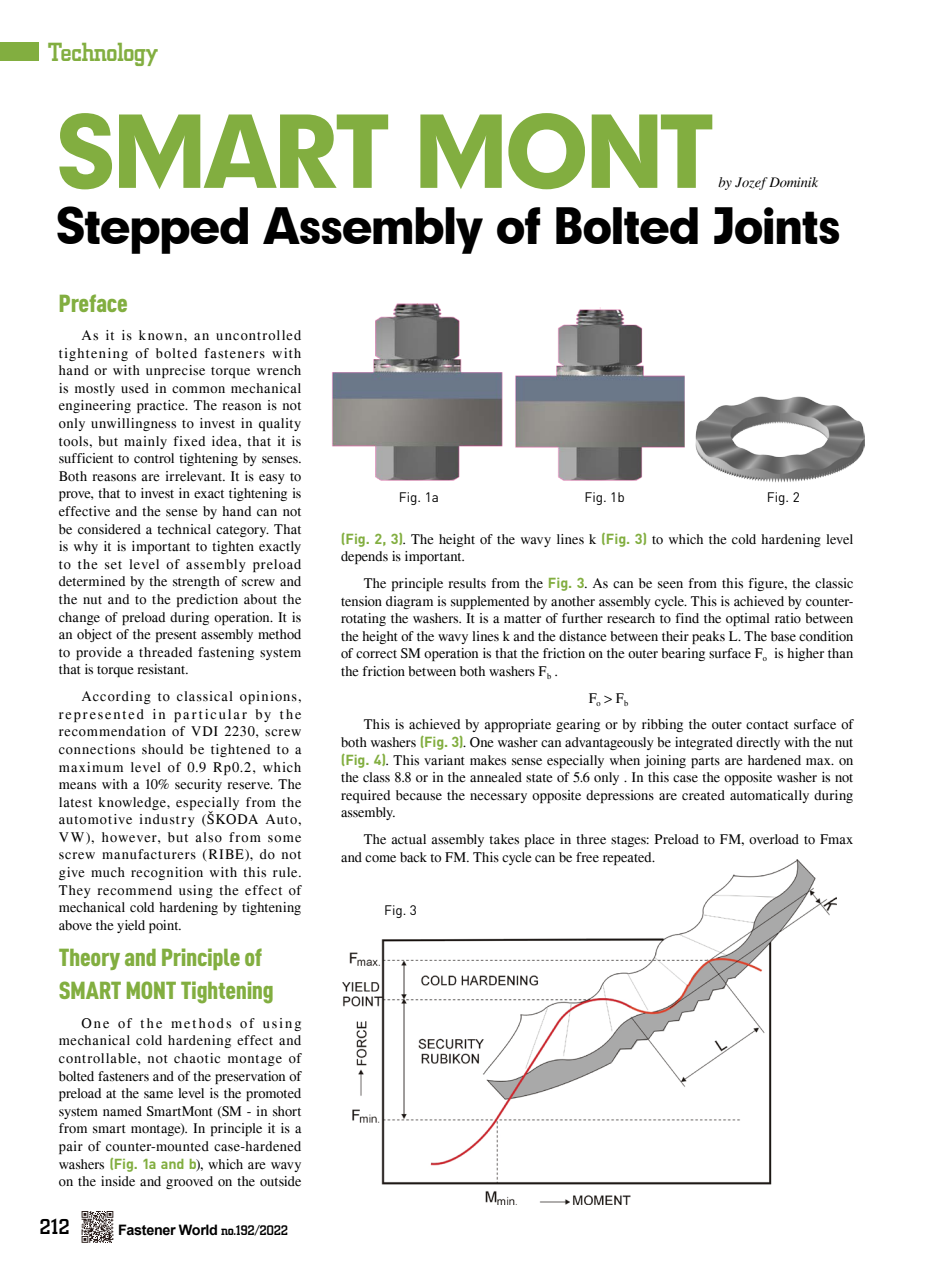 The image size is (952, 1270). Describe the element at coordinates (490, 602) in the page. I see `supplemented` at that location.
